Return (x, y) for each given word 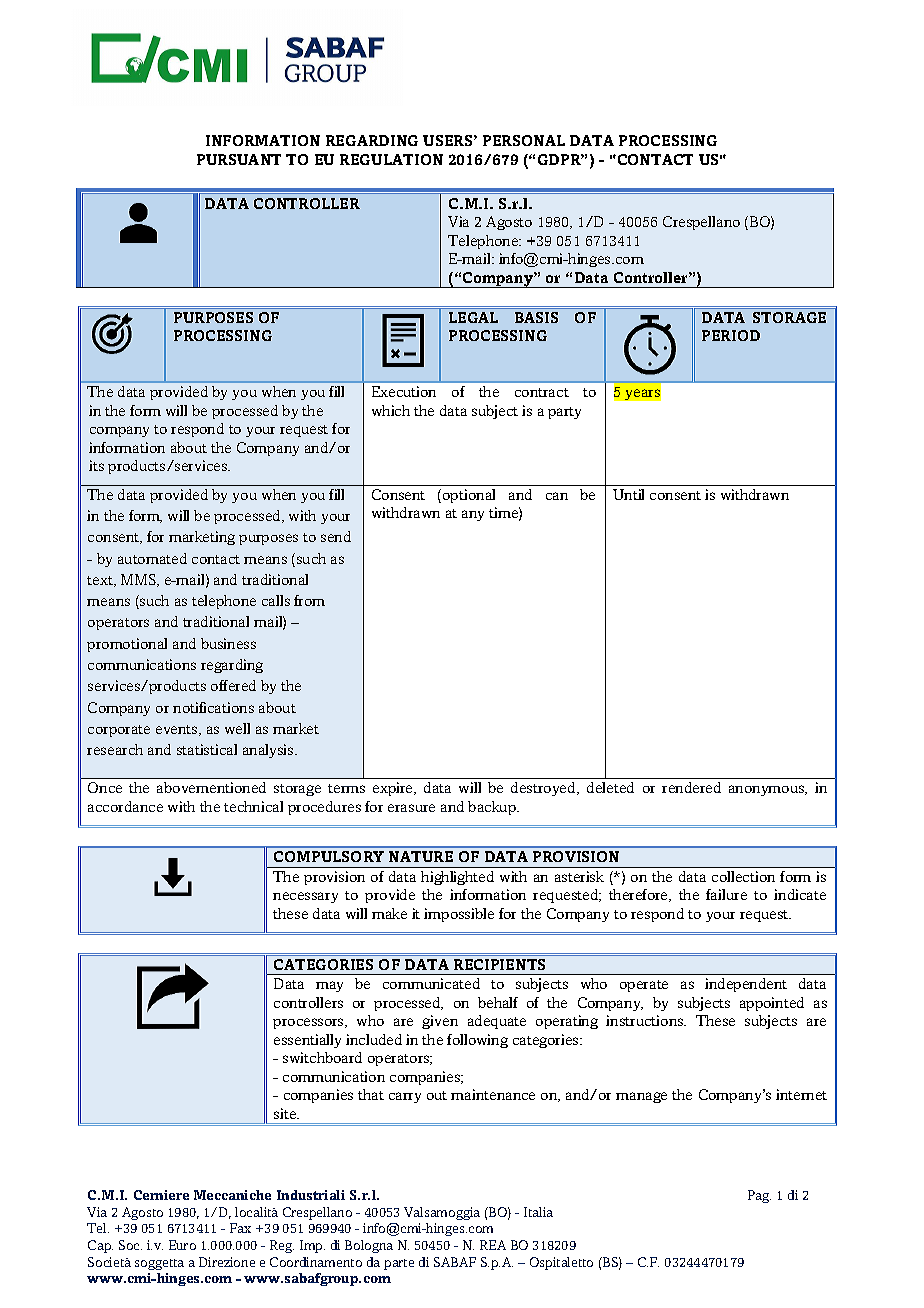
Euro (182, 1245)
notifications (213, 707)
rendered (691, 787)
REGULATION (391, 159)
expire (394, 789)
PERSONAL (524, 140)
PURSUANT (239, 159)
